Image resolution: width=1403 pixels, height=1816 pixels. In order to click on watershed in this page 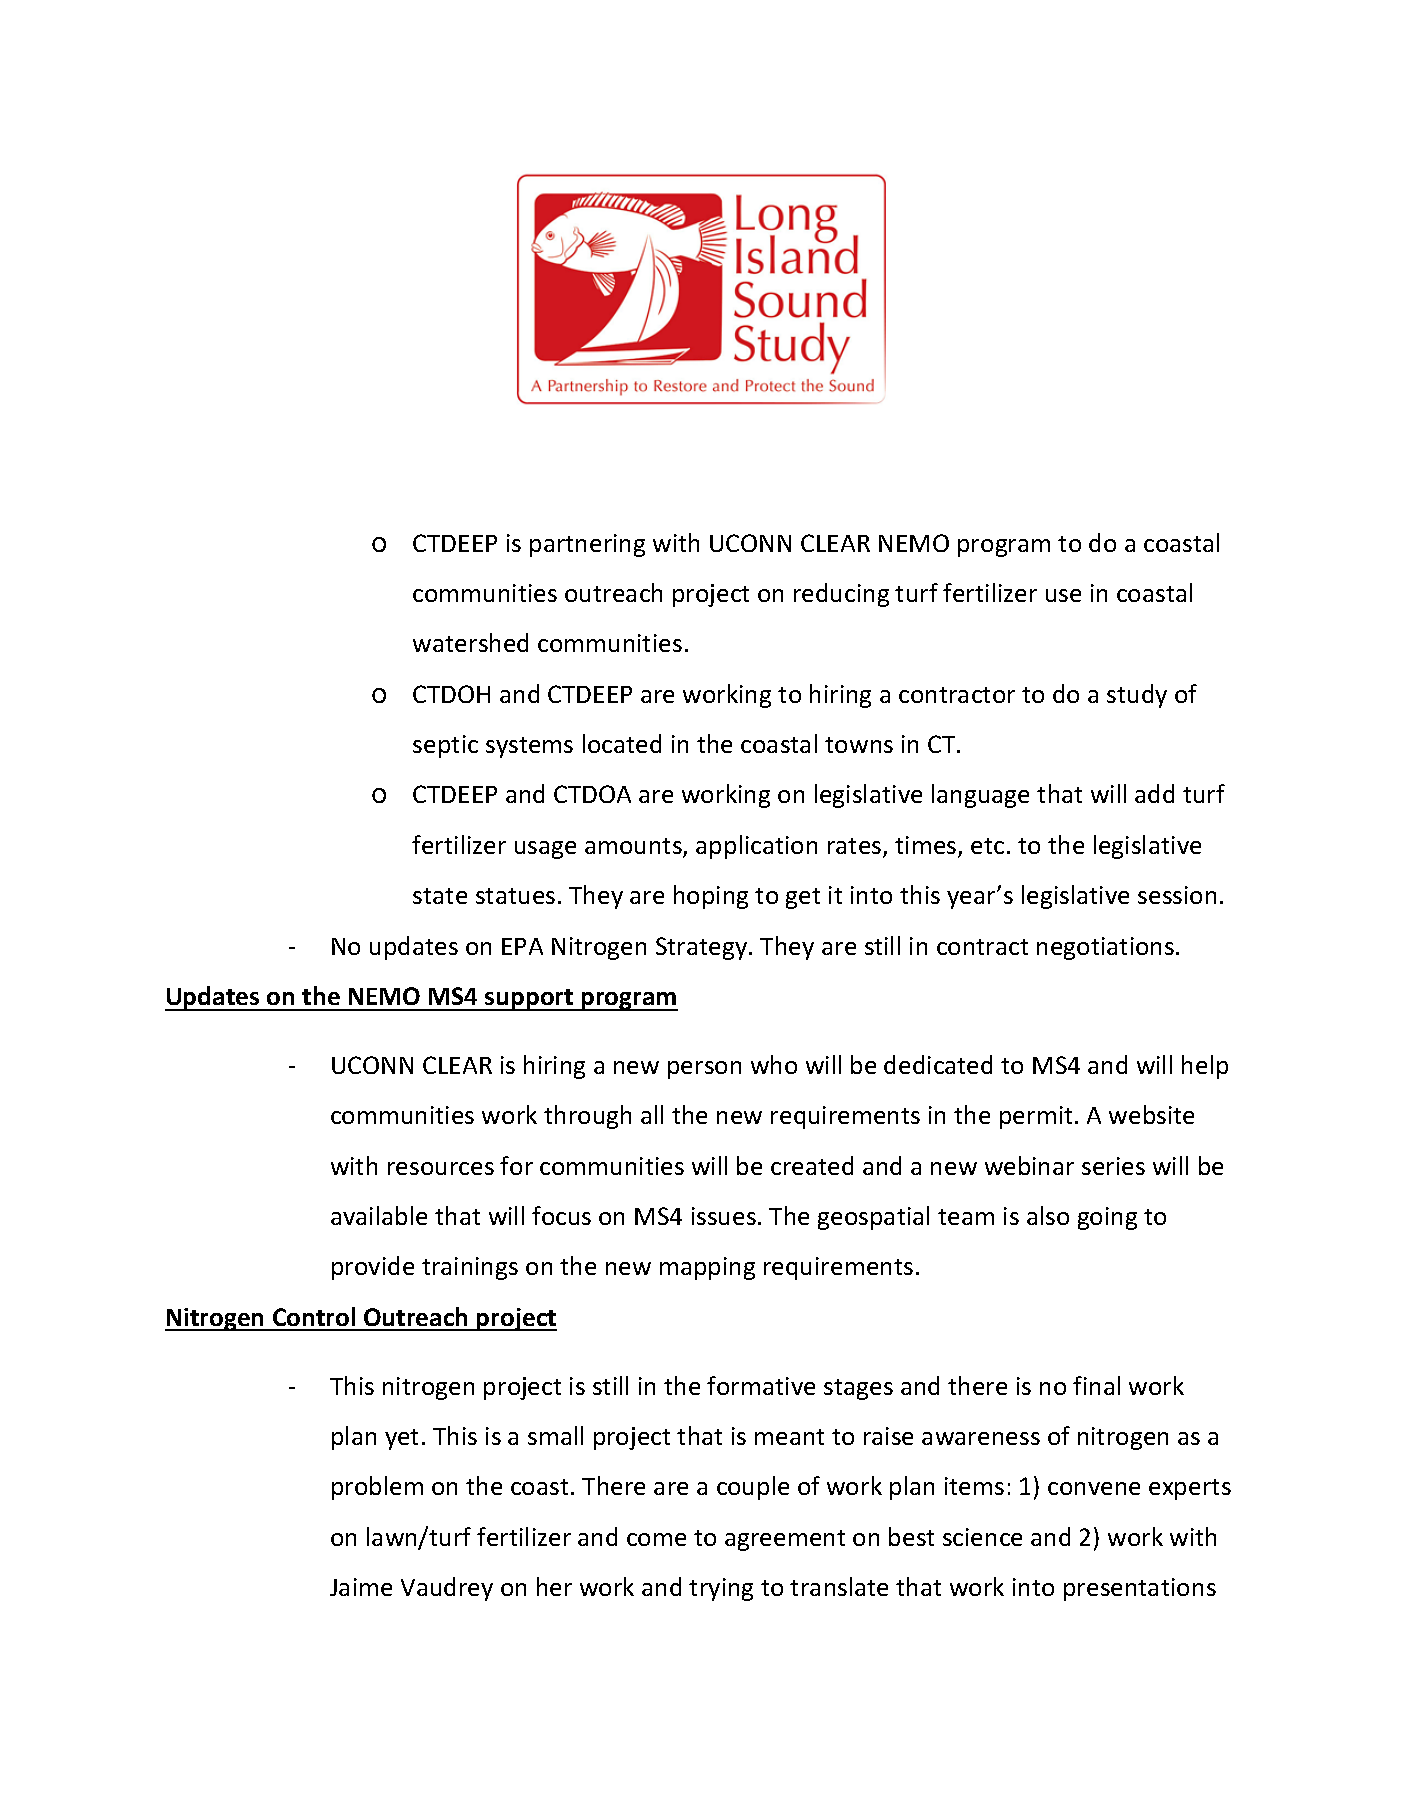, I will do `click(470, 642)`.
